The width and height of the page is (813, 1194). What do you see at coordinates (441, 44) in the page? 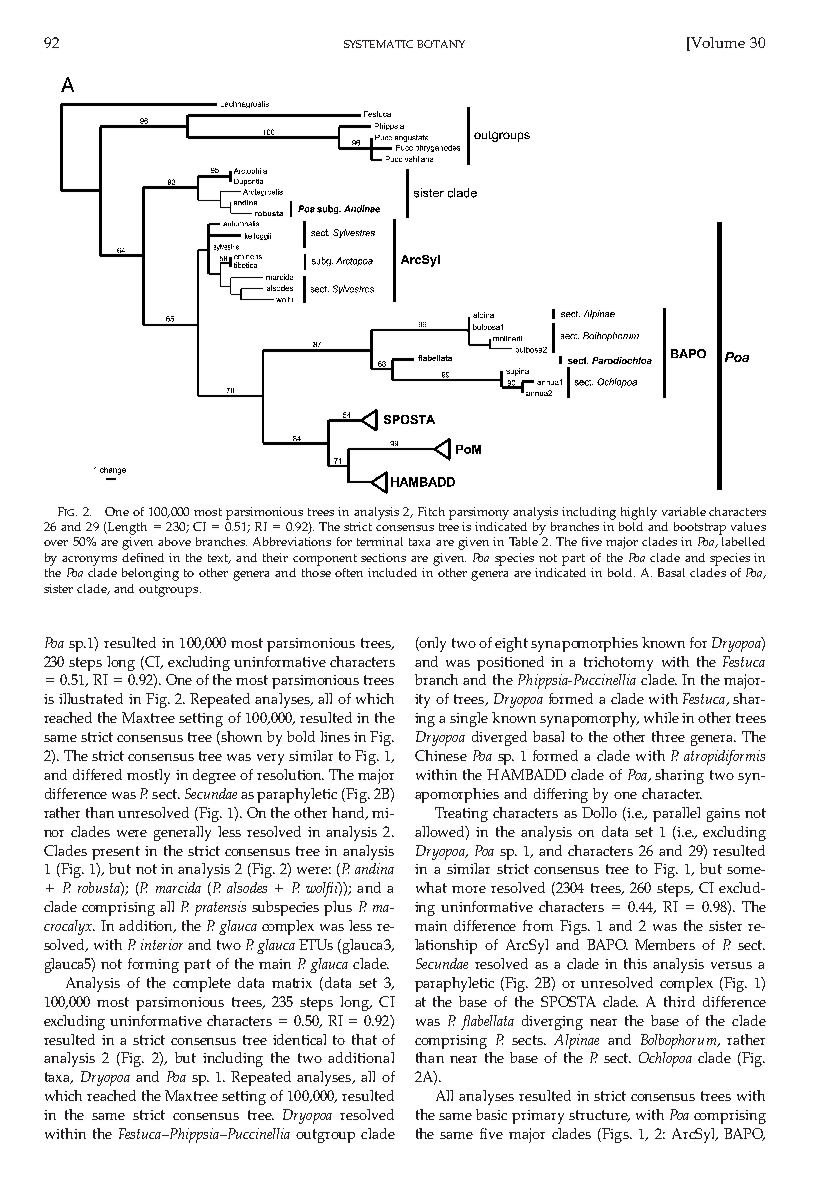
I see `BOTANY` at bounding box center [441, 44].
